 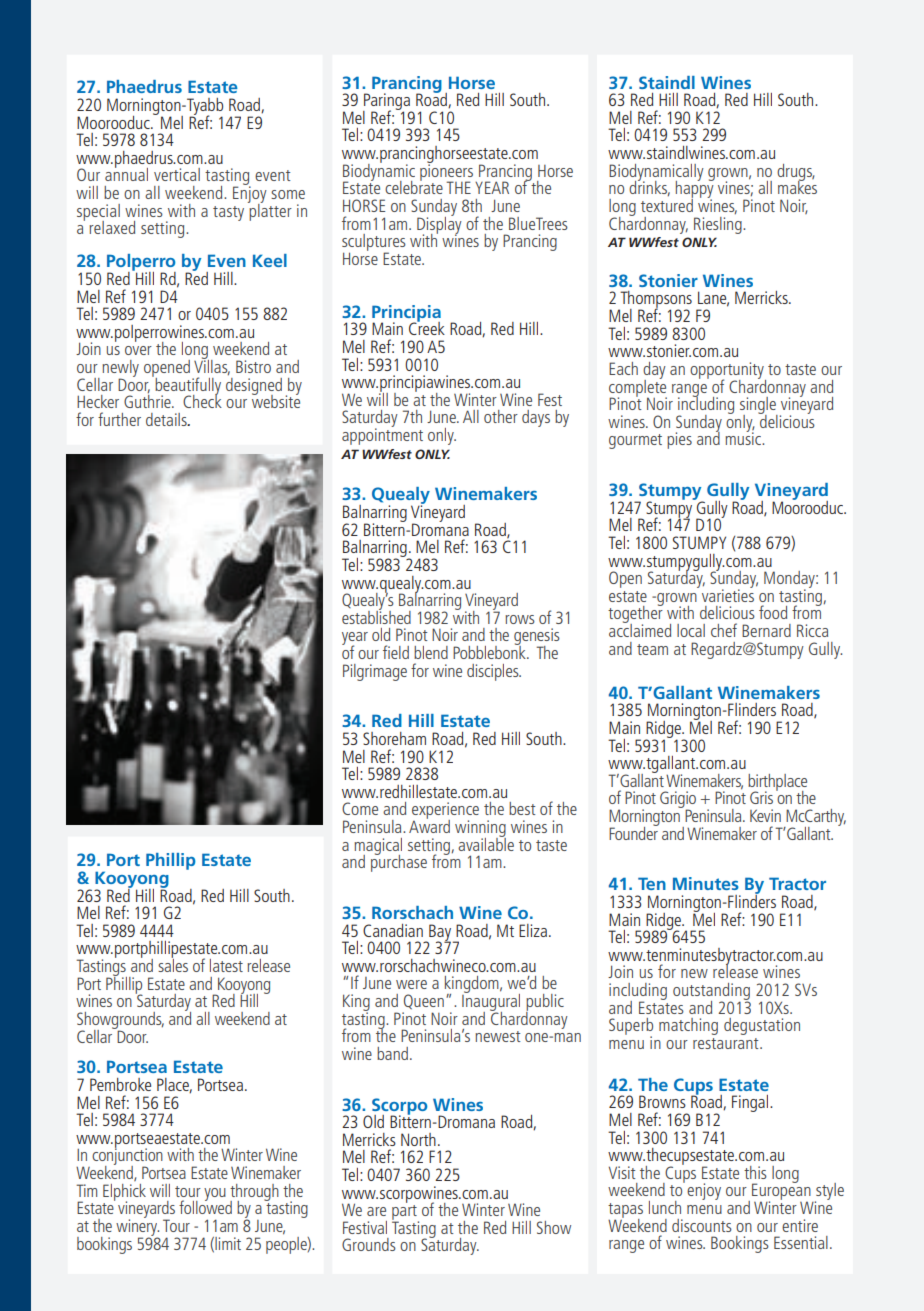 What do you see at coordinates (719, 224) in the document?
I see `Riesling` at bounding box center [719, 224].
